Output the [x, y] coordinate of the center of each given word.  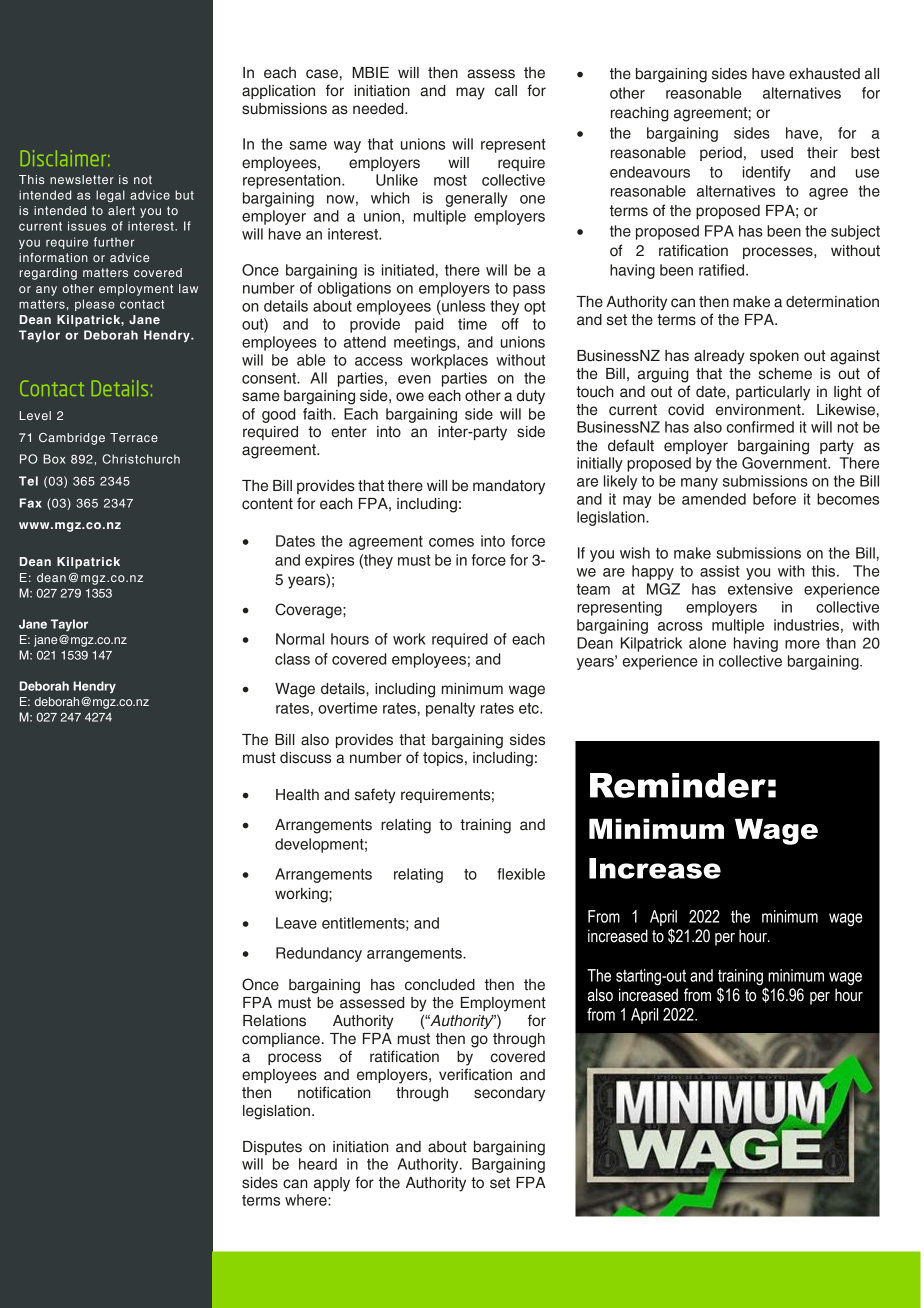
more [802, 644]
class [292, 659]
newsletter [82, 179]
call [506, 91]
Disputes [272, 1148]
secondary [509, 1094]
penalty [450, 709]
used [777, 153]
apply [332, 1184]
